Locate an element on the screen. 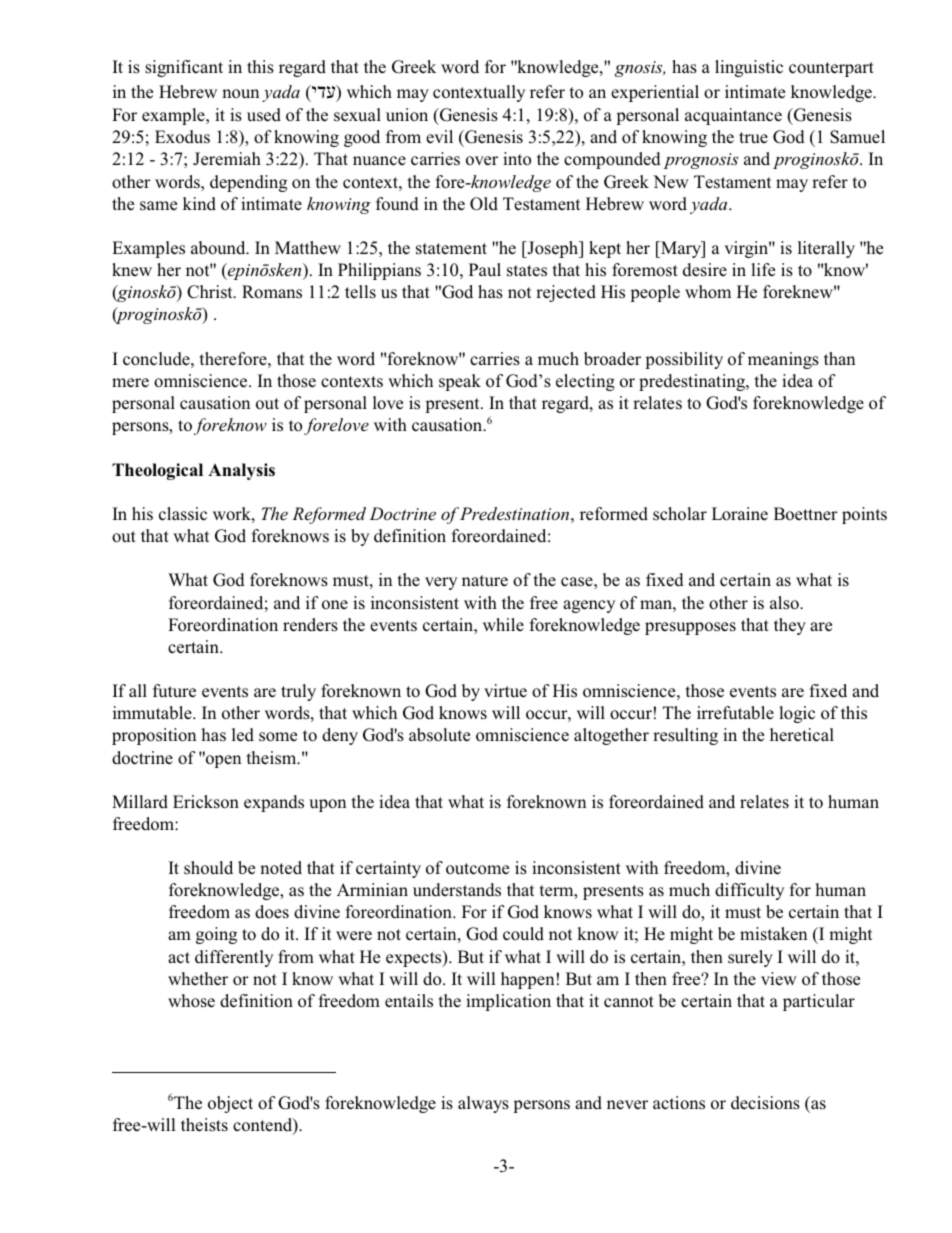 This screenshot has height=1233, width=952. speak is located at coordinates (460, 382).
